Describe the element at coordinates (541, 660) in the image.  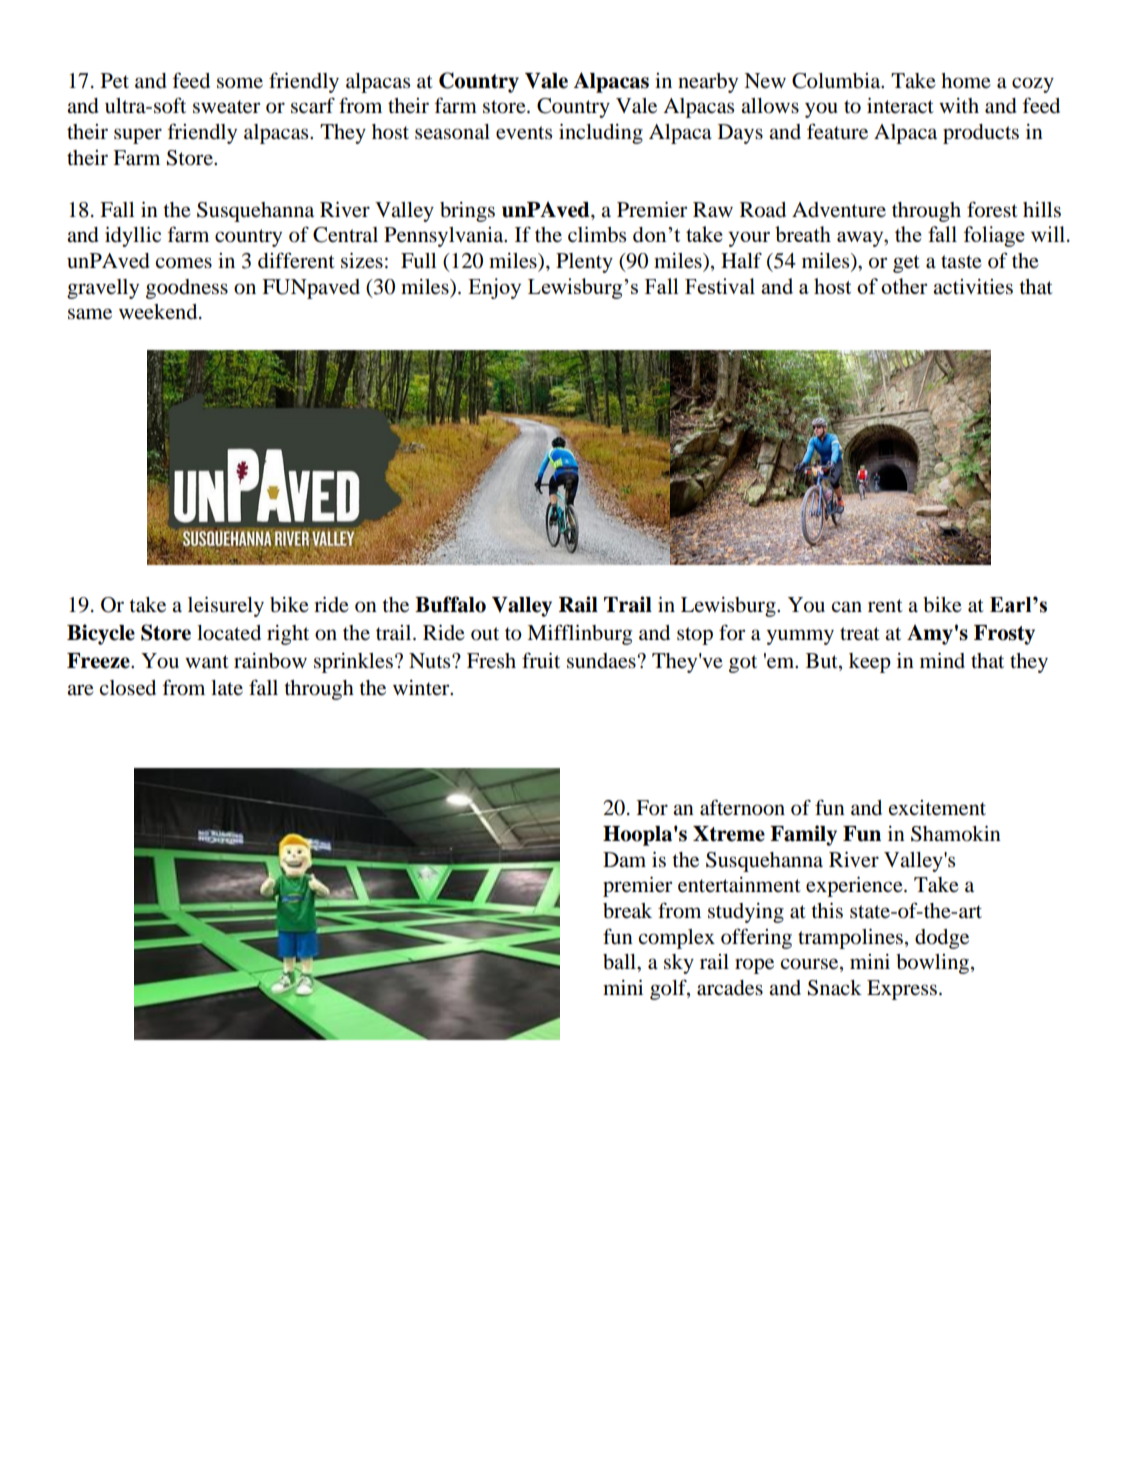
I see `fruit` at that location.
